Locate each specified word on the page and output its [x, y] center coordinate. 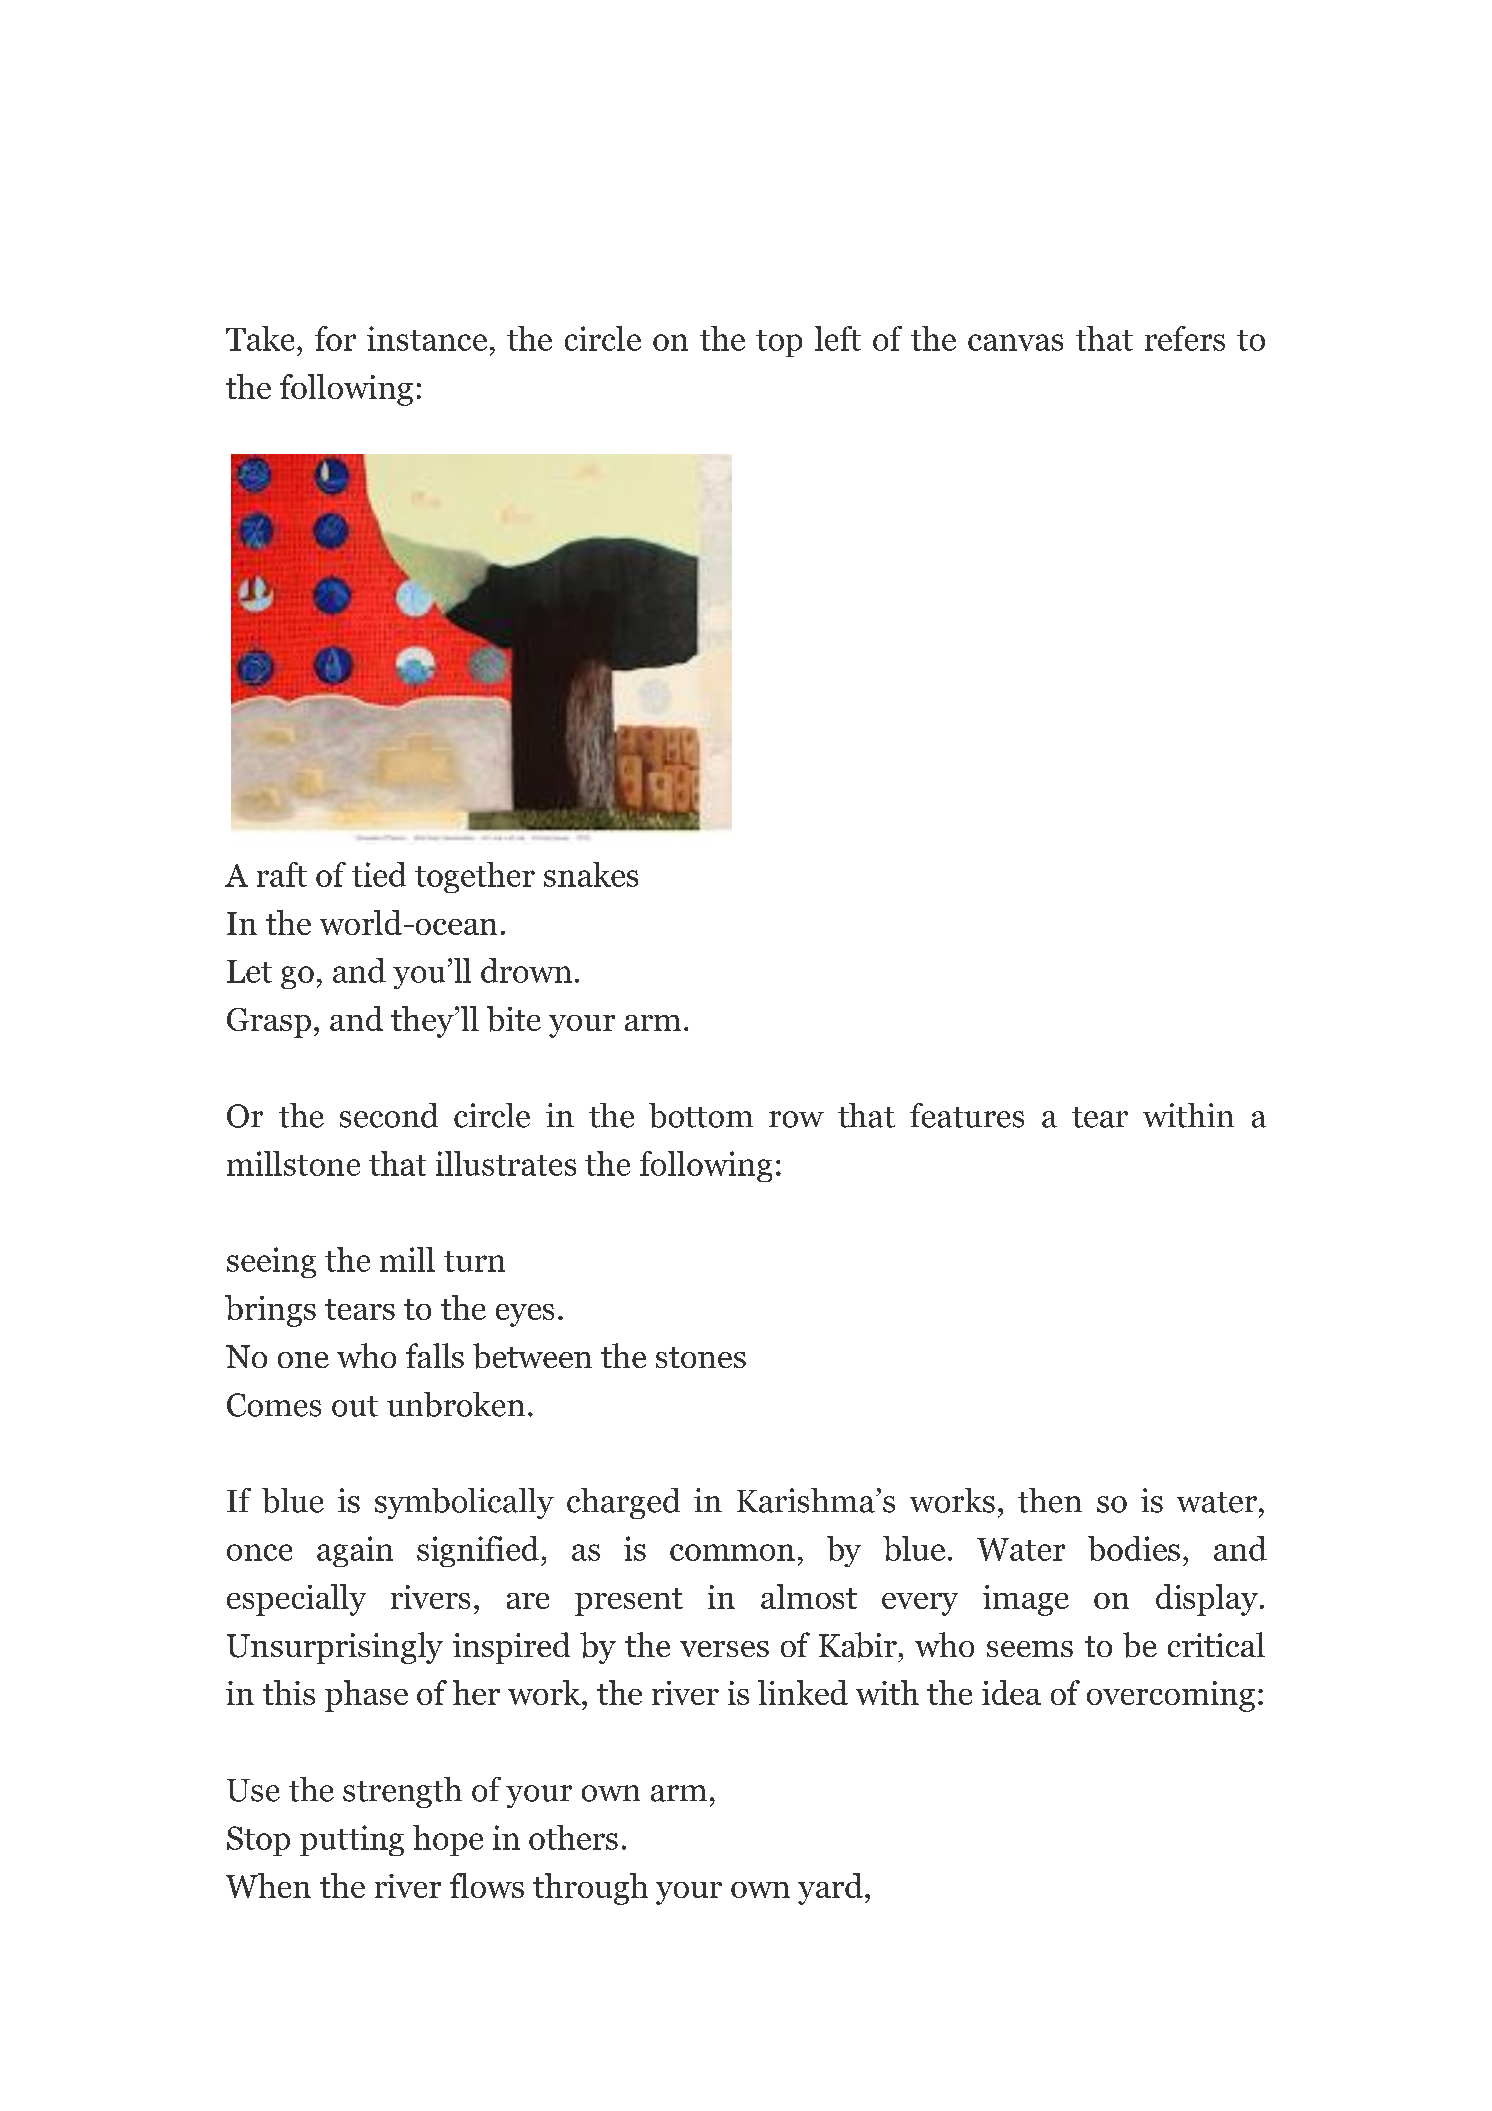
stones [701, 1357]
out [355, 1406]
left [838, 338]
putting [352, 1840]
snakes [591, 874]
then [1050, 1500]
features [967, 1115]
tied [379, 874]
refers [1185, 338]
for [335, 338]
